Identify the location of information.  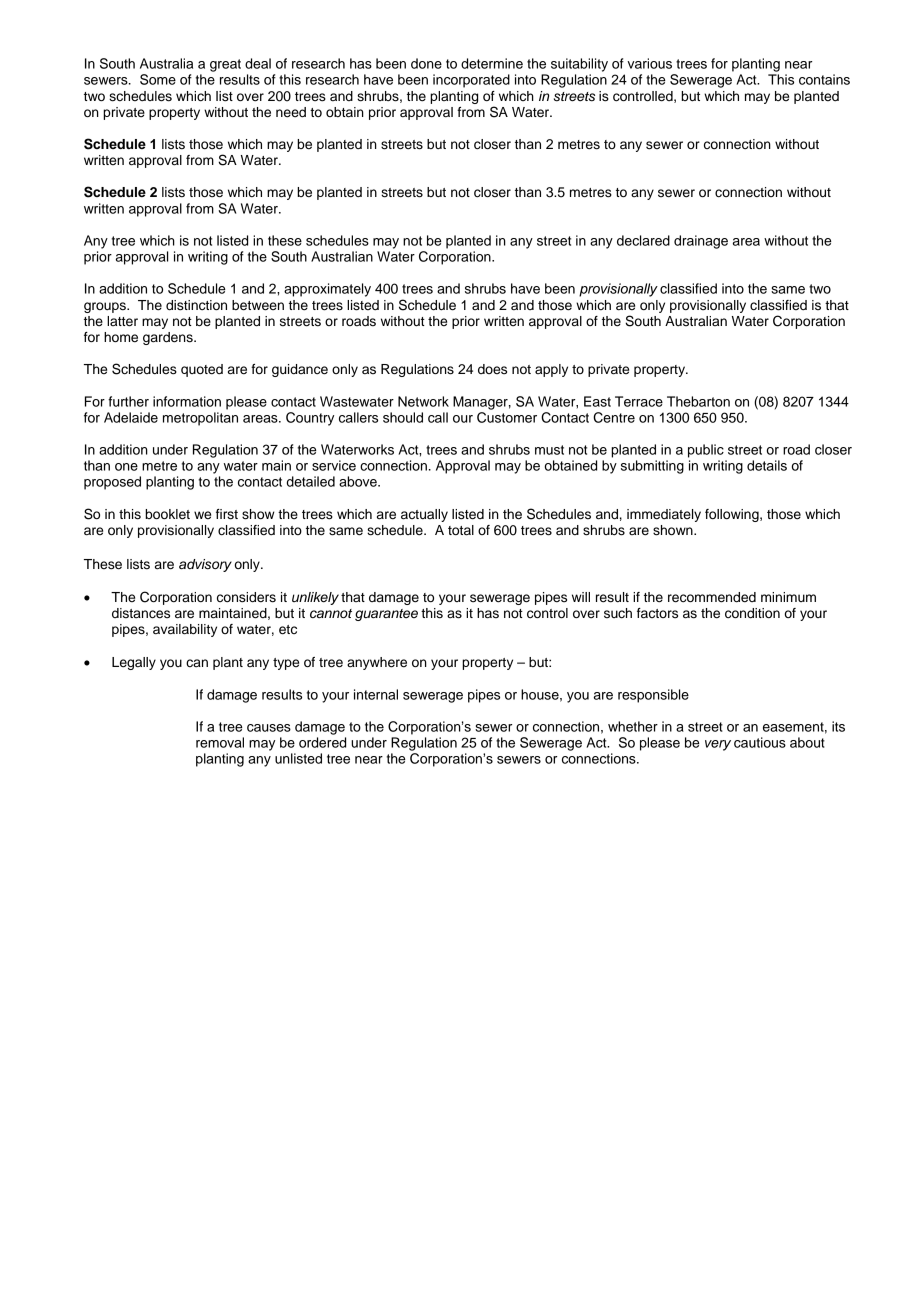
(187, 401).
